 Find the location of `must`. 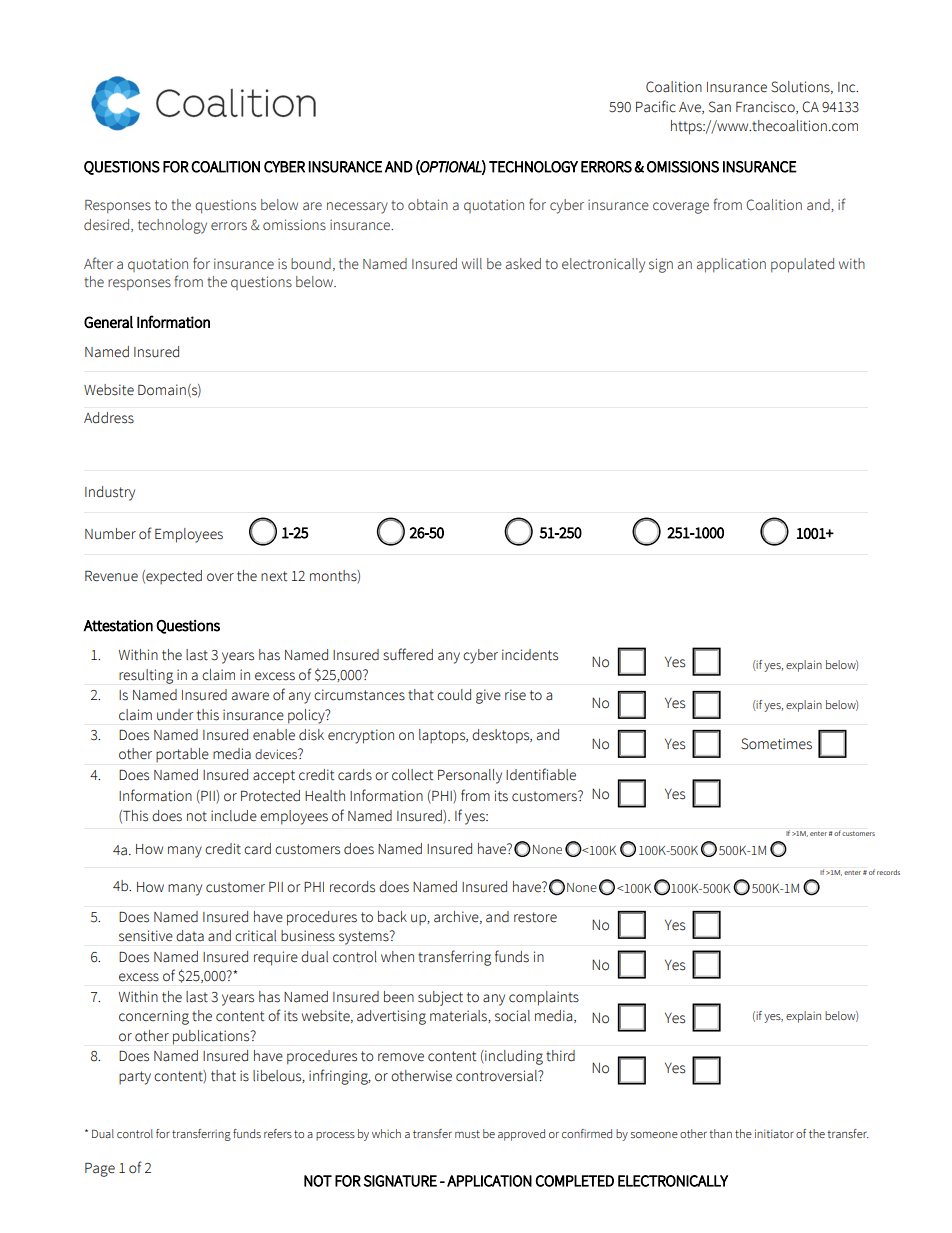

must is located at coordinates (467, 1134).
